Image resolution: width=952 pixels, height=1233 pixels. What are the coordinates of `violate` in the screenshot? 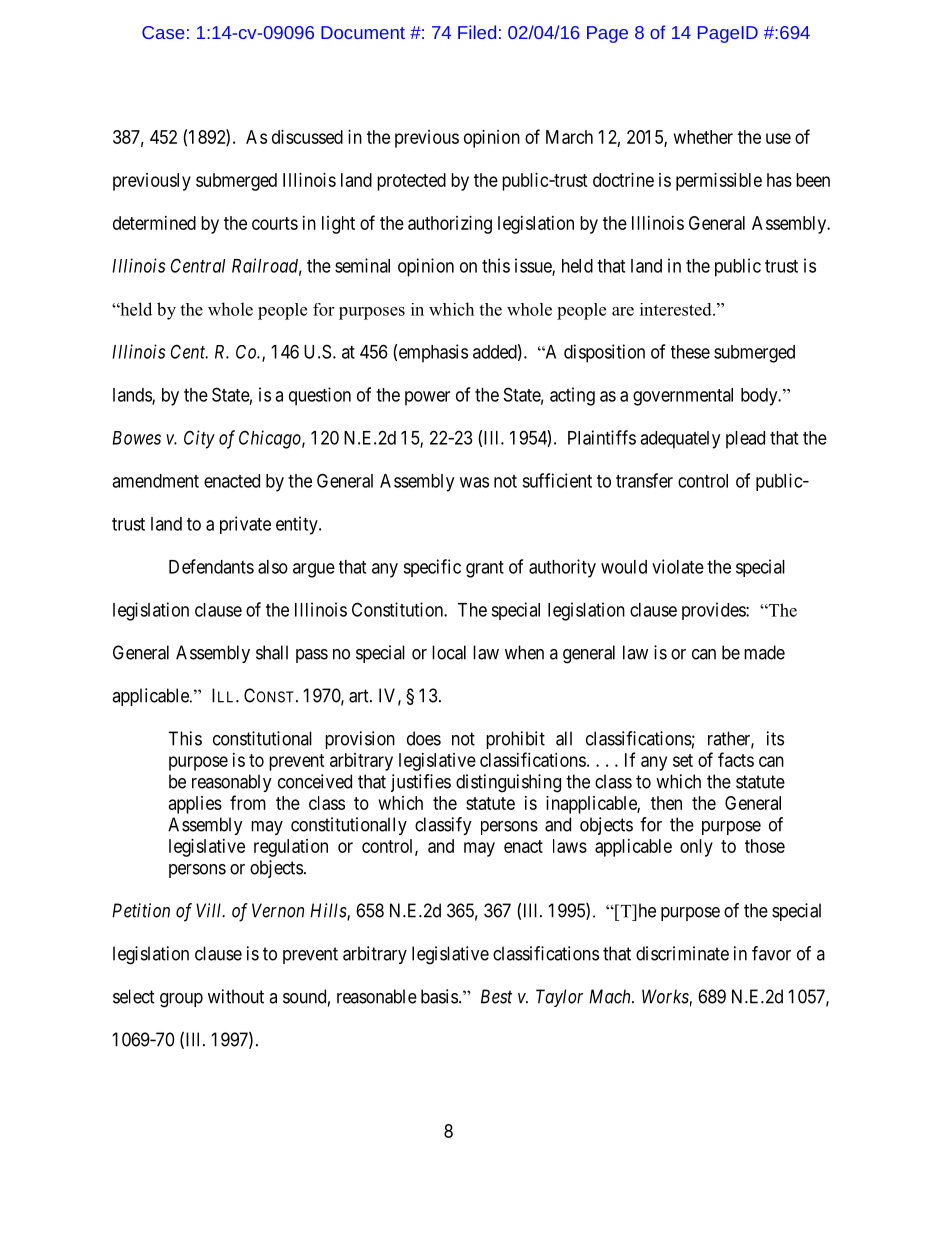 It's located at (678, 566).
